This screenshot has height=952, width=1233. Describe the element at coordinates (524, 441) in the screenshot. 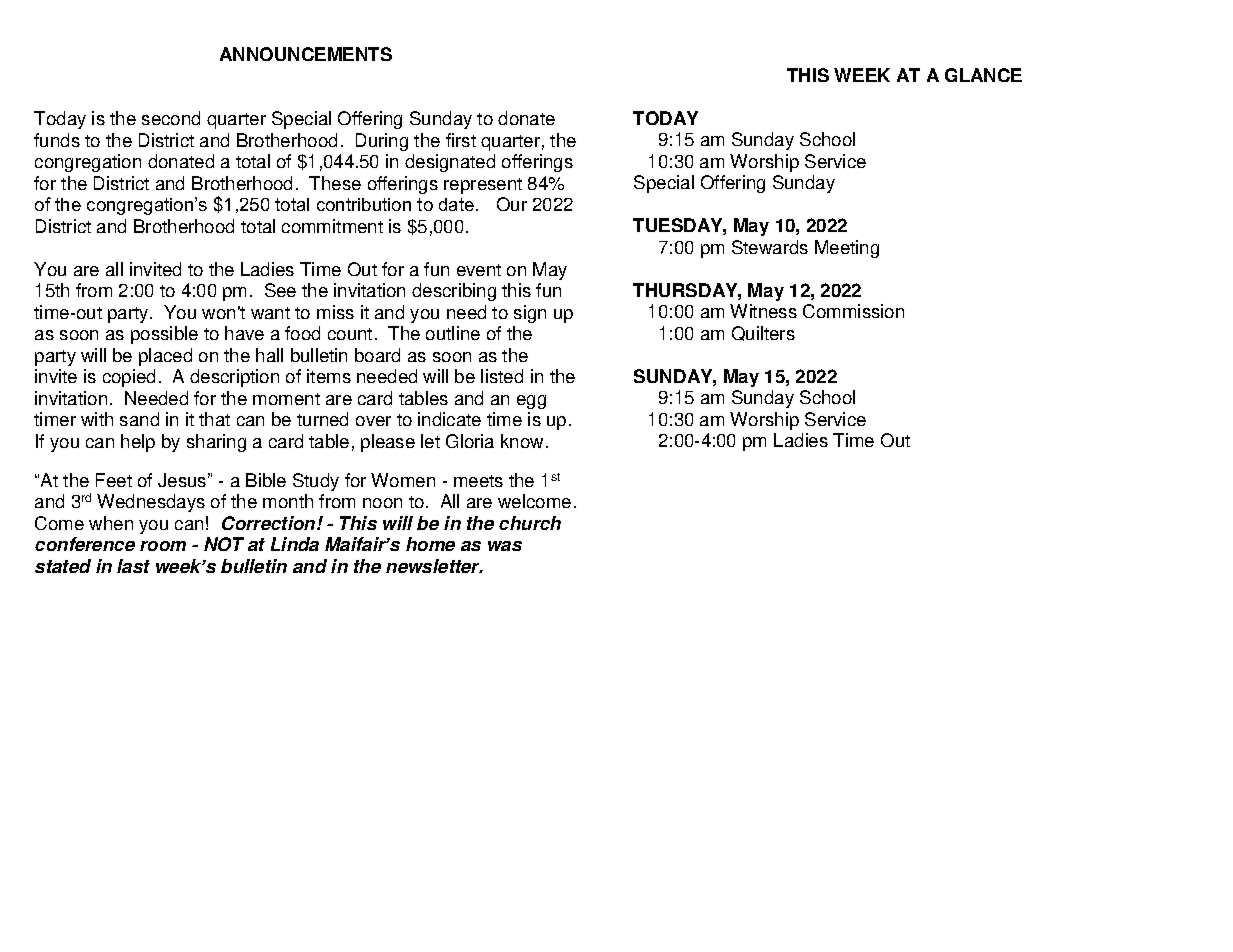

I see `know` at that location.
